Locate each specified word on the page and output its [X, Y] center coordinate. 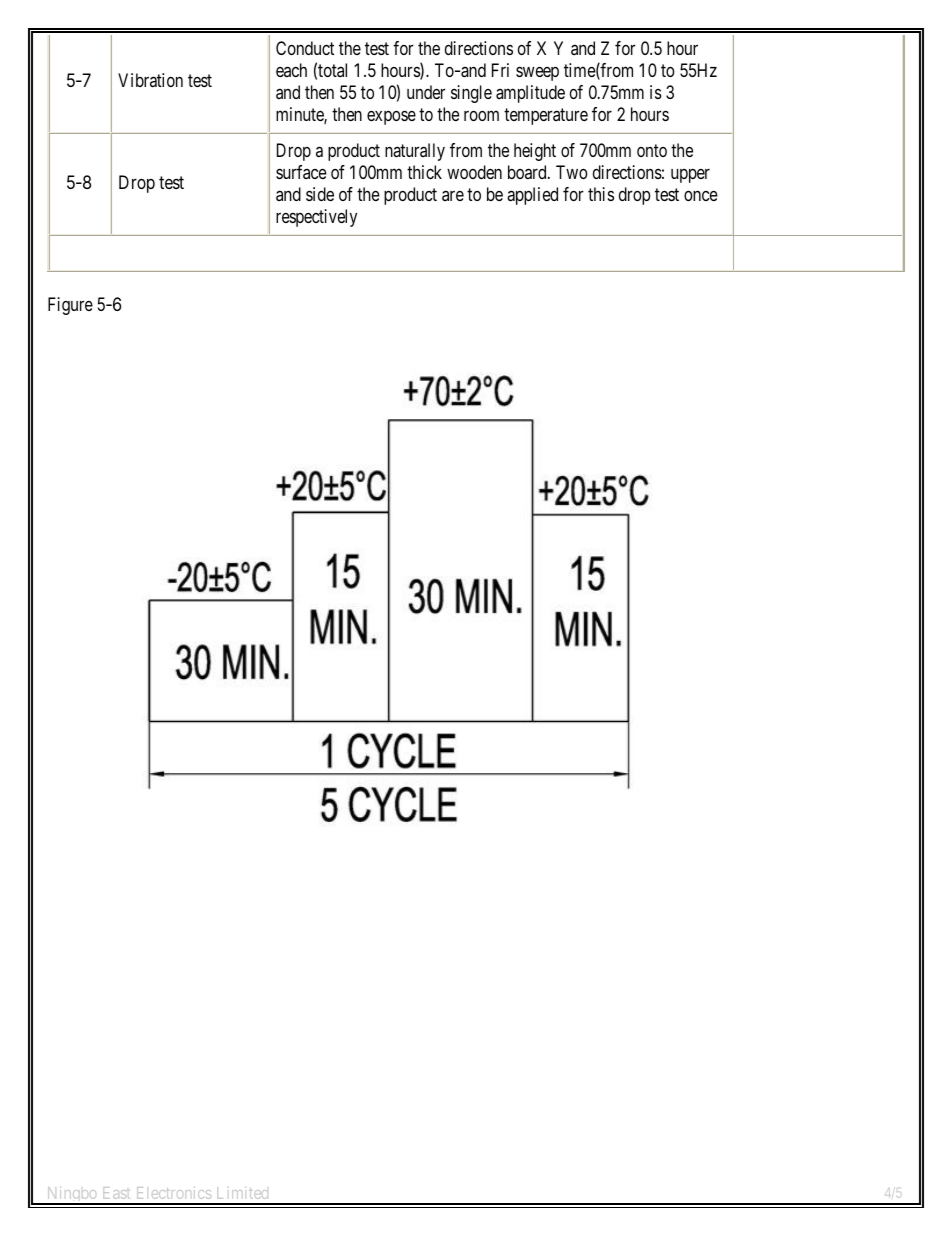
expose [391, 118]
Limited [243, 1193]
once [701, 196]
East [117, 1193]
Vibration [150, 80]
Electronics [174, 1193]
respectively [316, 218]
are [453, 196]
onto [652, 150]
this [601, 194]
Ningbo [71, 1196]
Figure [70, 306]
